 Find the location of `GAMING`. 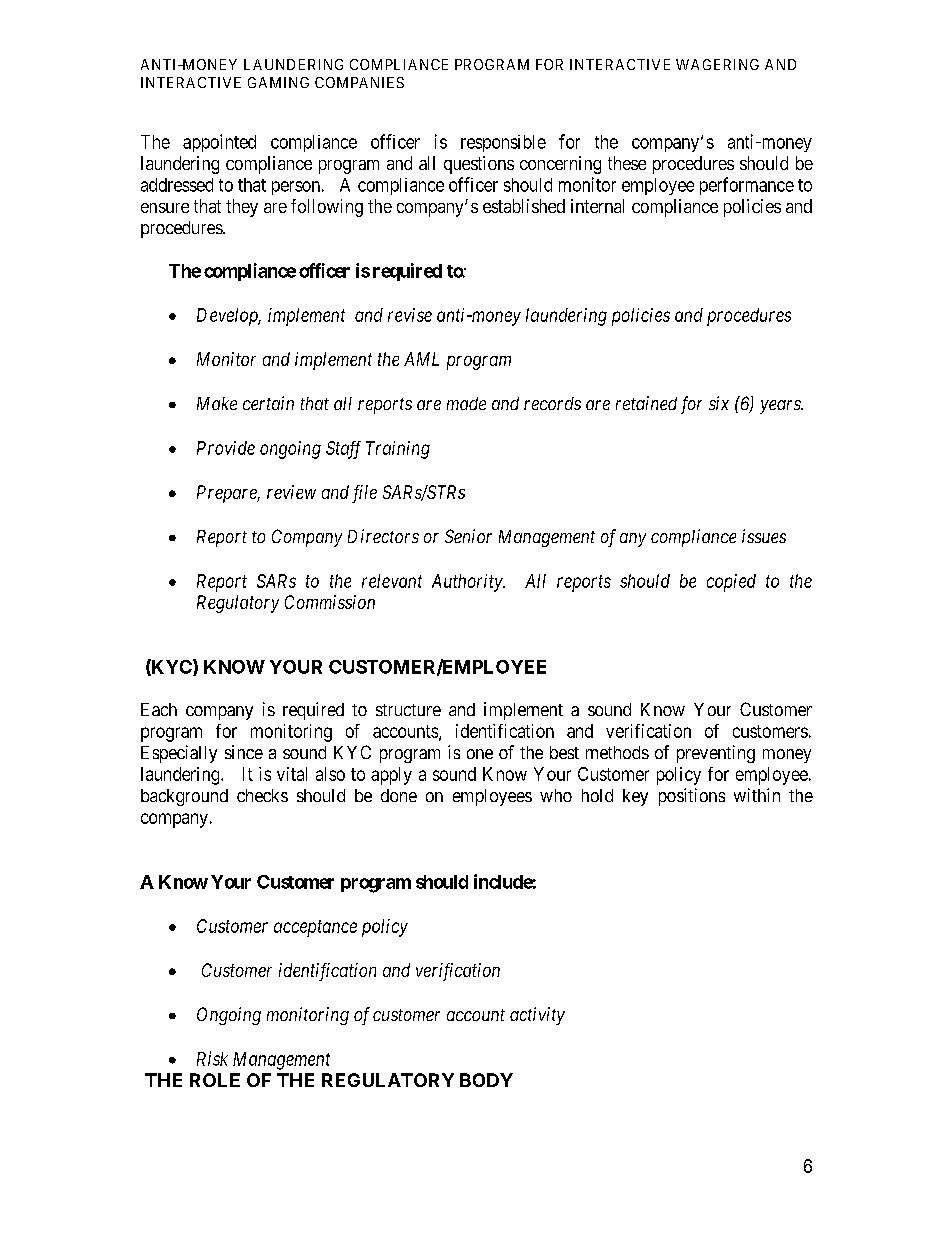

GAMING is located at coordinates (278, 82).
